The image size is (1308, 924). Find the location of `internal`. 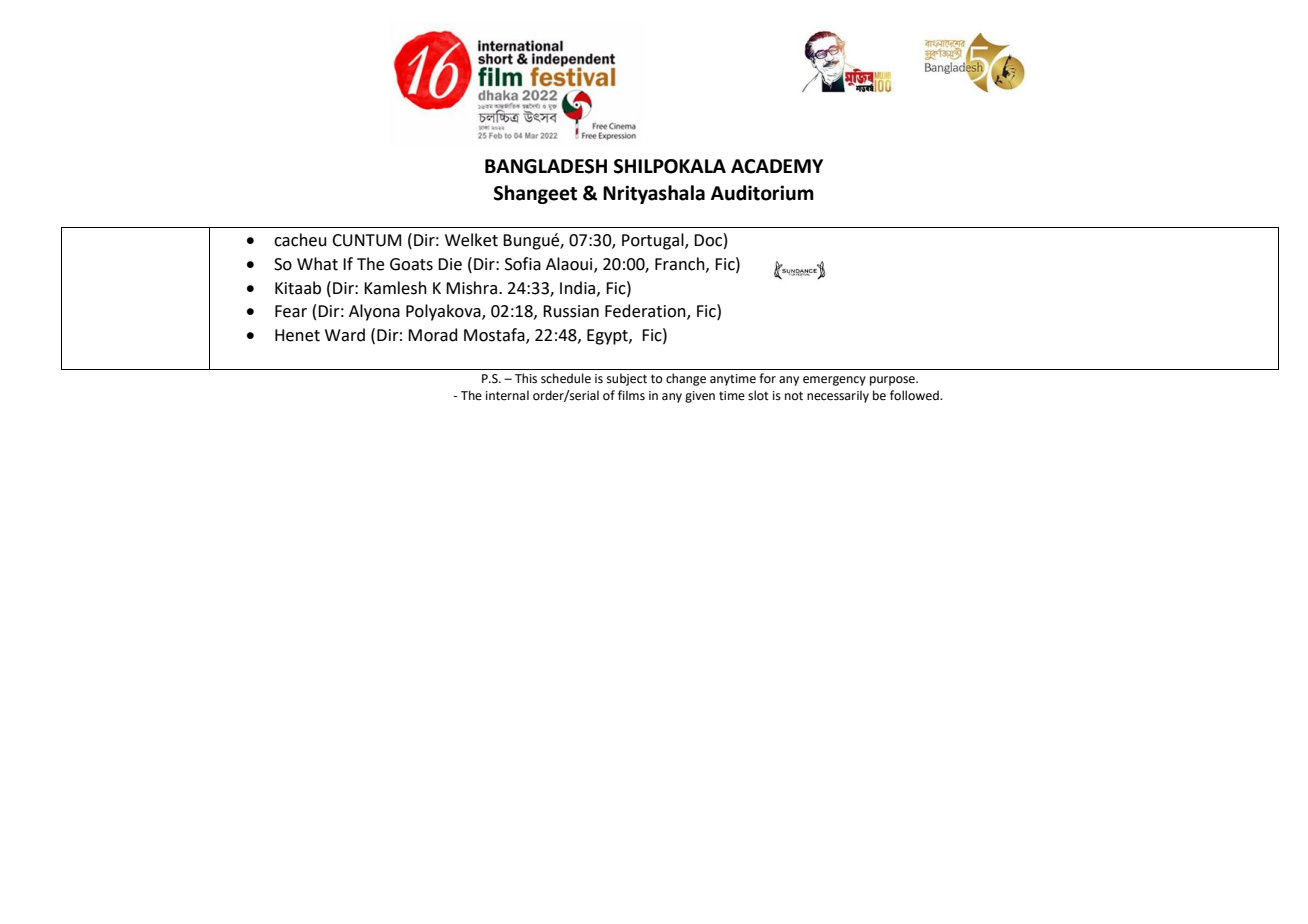

internal is located at coordinates (507, 395).
